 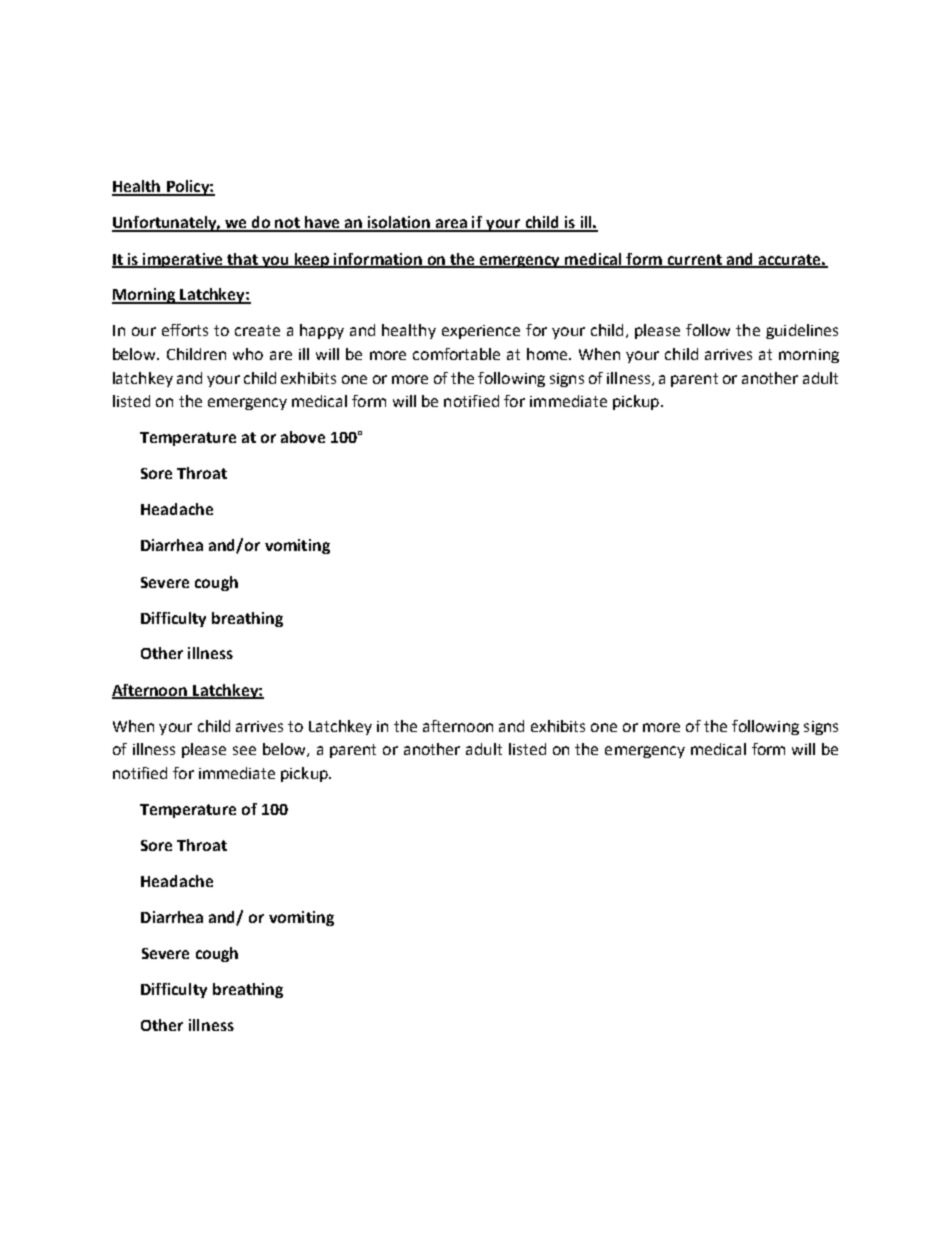 What do you see at coordinates (452, 225) in the screenshot?
I see `area` at bounding box center [452, 225].
